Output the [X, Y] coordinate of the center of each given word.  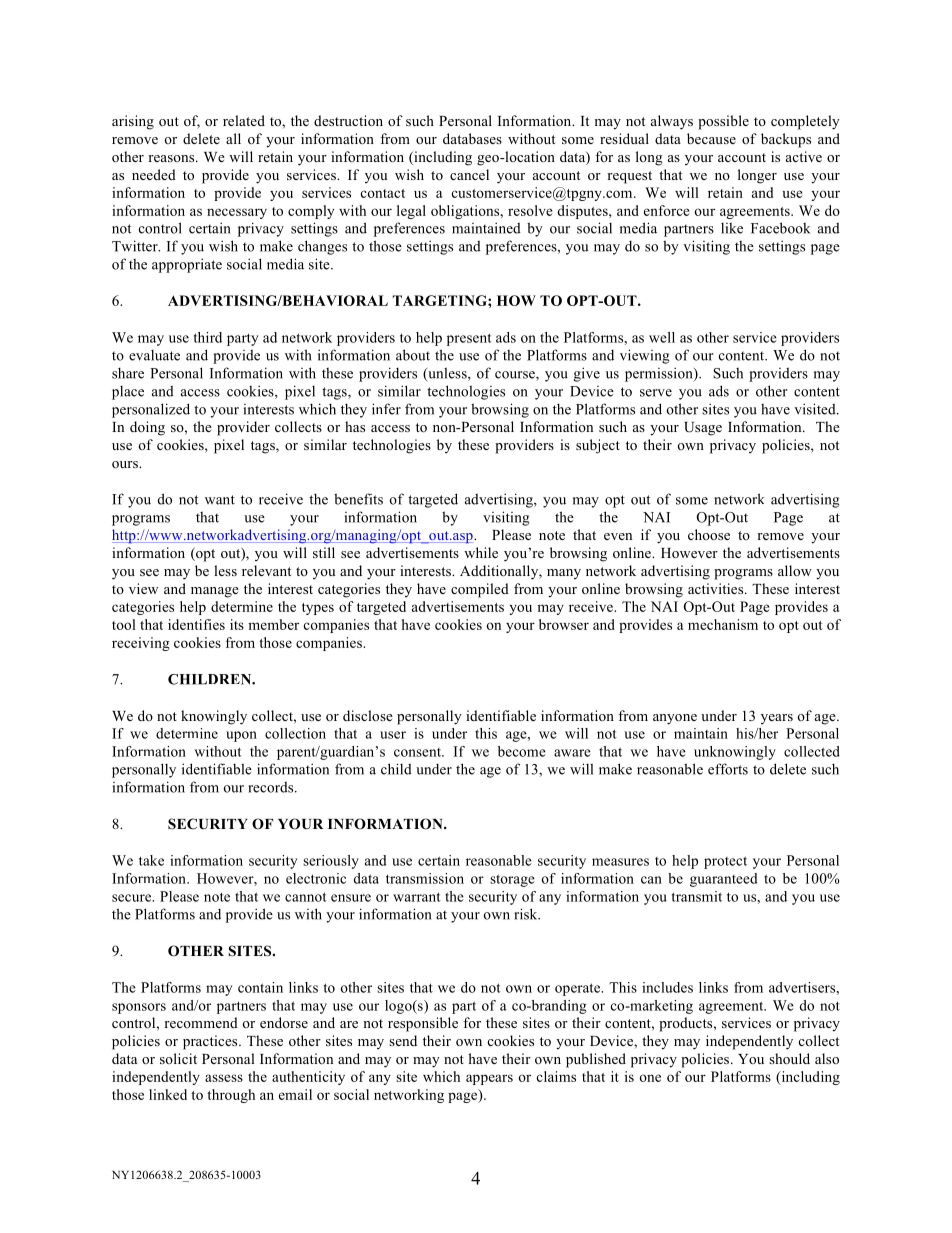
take [151, 860]
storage [512, 880]
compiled [480, 590]
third [208, 337]
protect [725, 862]
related [244, 120]
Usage [703, 429]
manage [215, 592]
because [711, 138]
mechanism [723, 624]
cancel [469, 174]
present [469, 339]
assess [224, 1078]
